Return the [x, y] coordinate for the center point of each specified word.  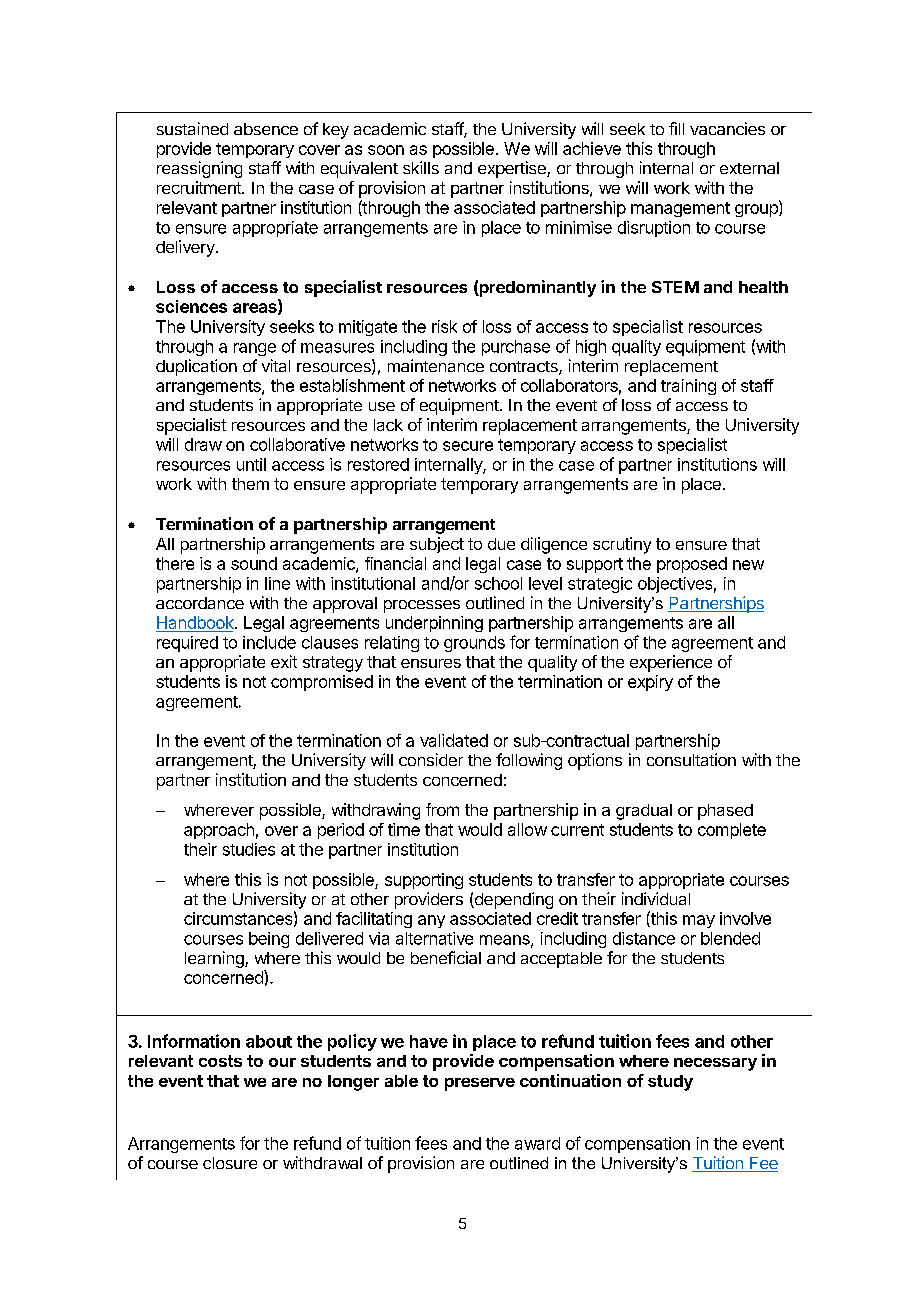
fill [676, 128]
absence [266, 129]
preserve [480, 1084]
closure [230, 1163]
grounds [474, 644]
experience [671, 663]
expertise [513, 169]
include [269, 642]
